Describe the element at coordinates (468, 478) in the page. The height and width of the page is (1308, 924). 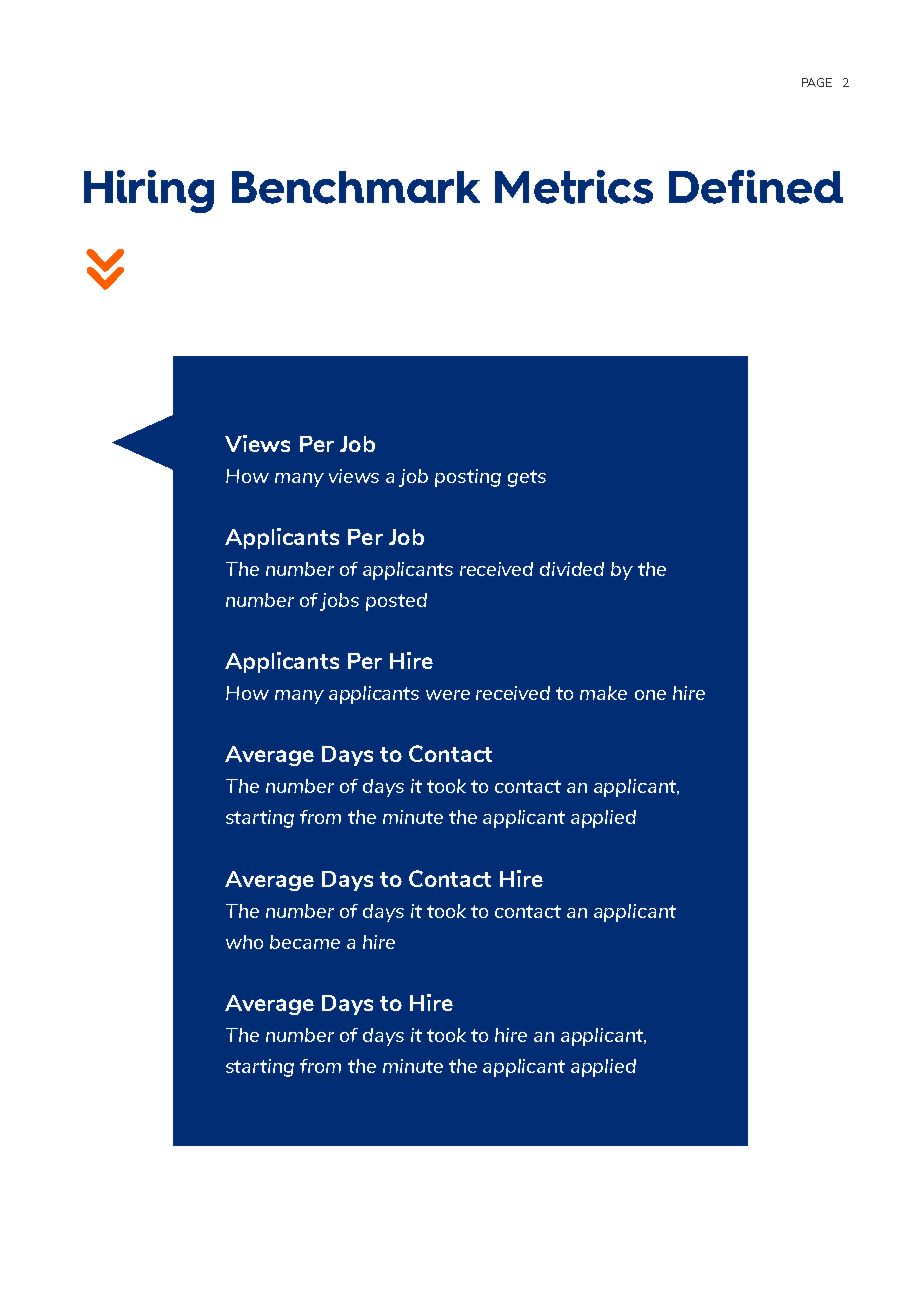
I see `posting` at that location.
